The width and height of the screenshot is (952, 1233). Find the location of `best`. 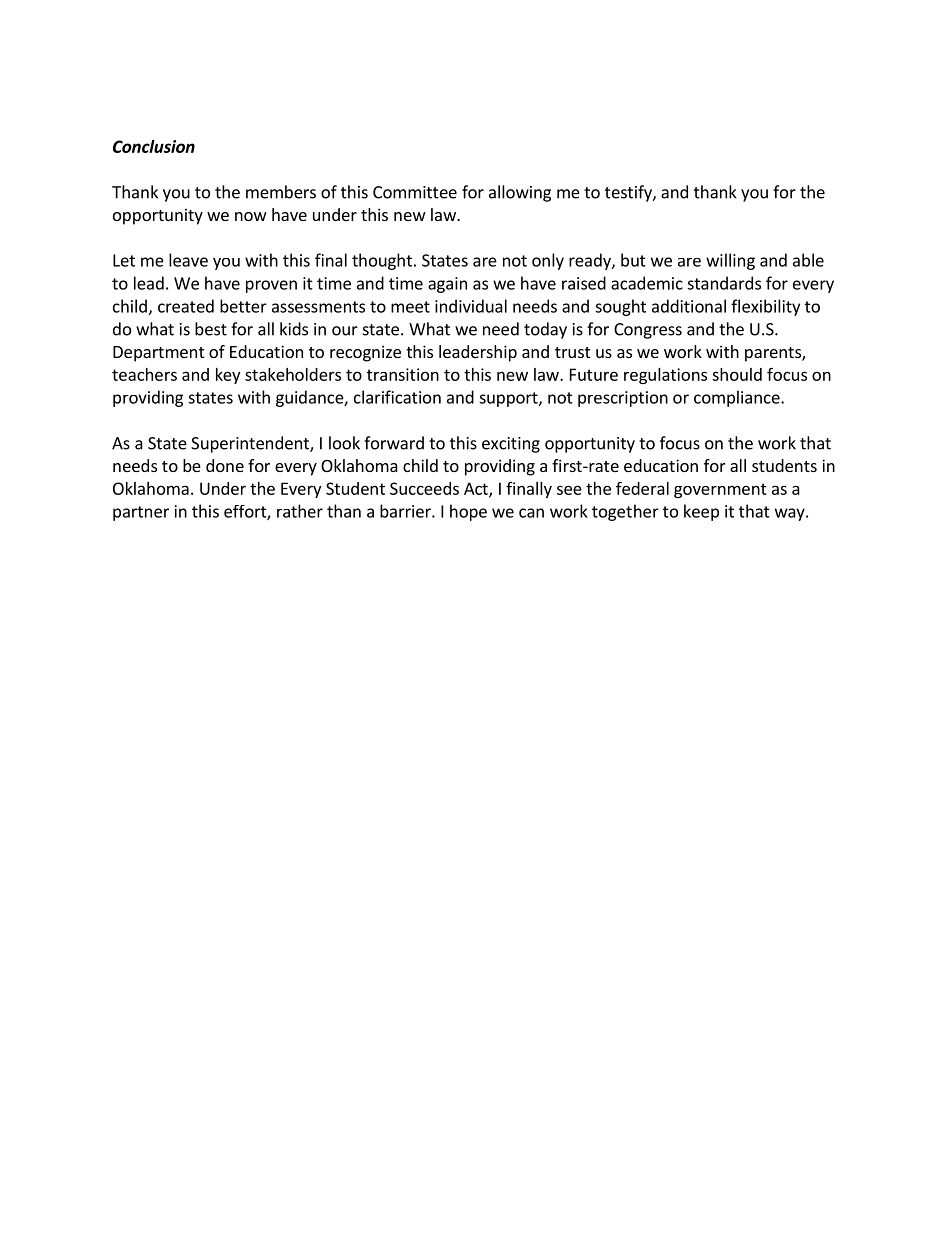

best is located at coordinates (211, 329).
